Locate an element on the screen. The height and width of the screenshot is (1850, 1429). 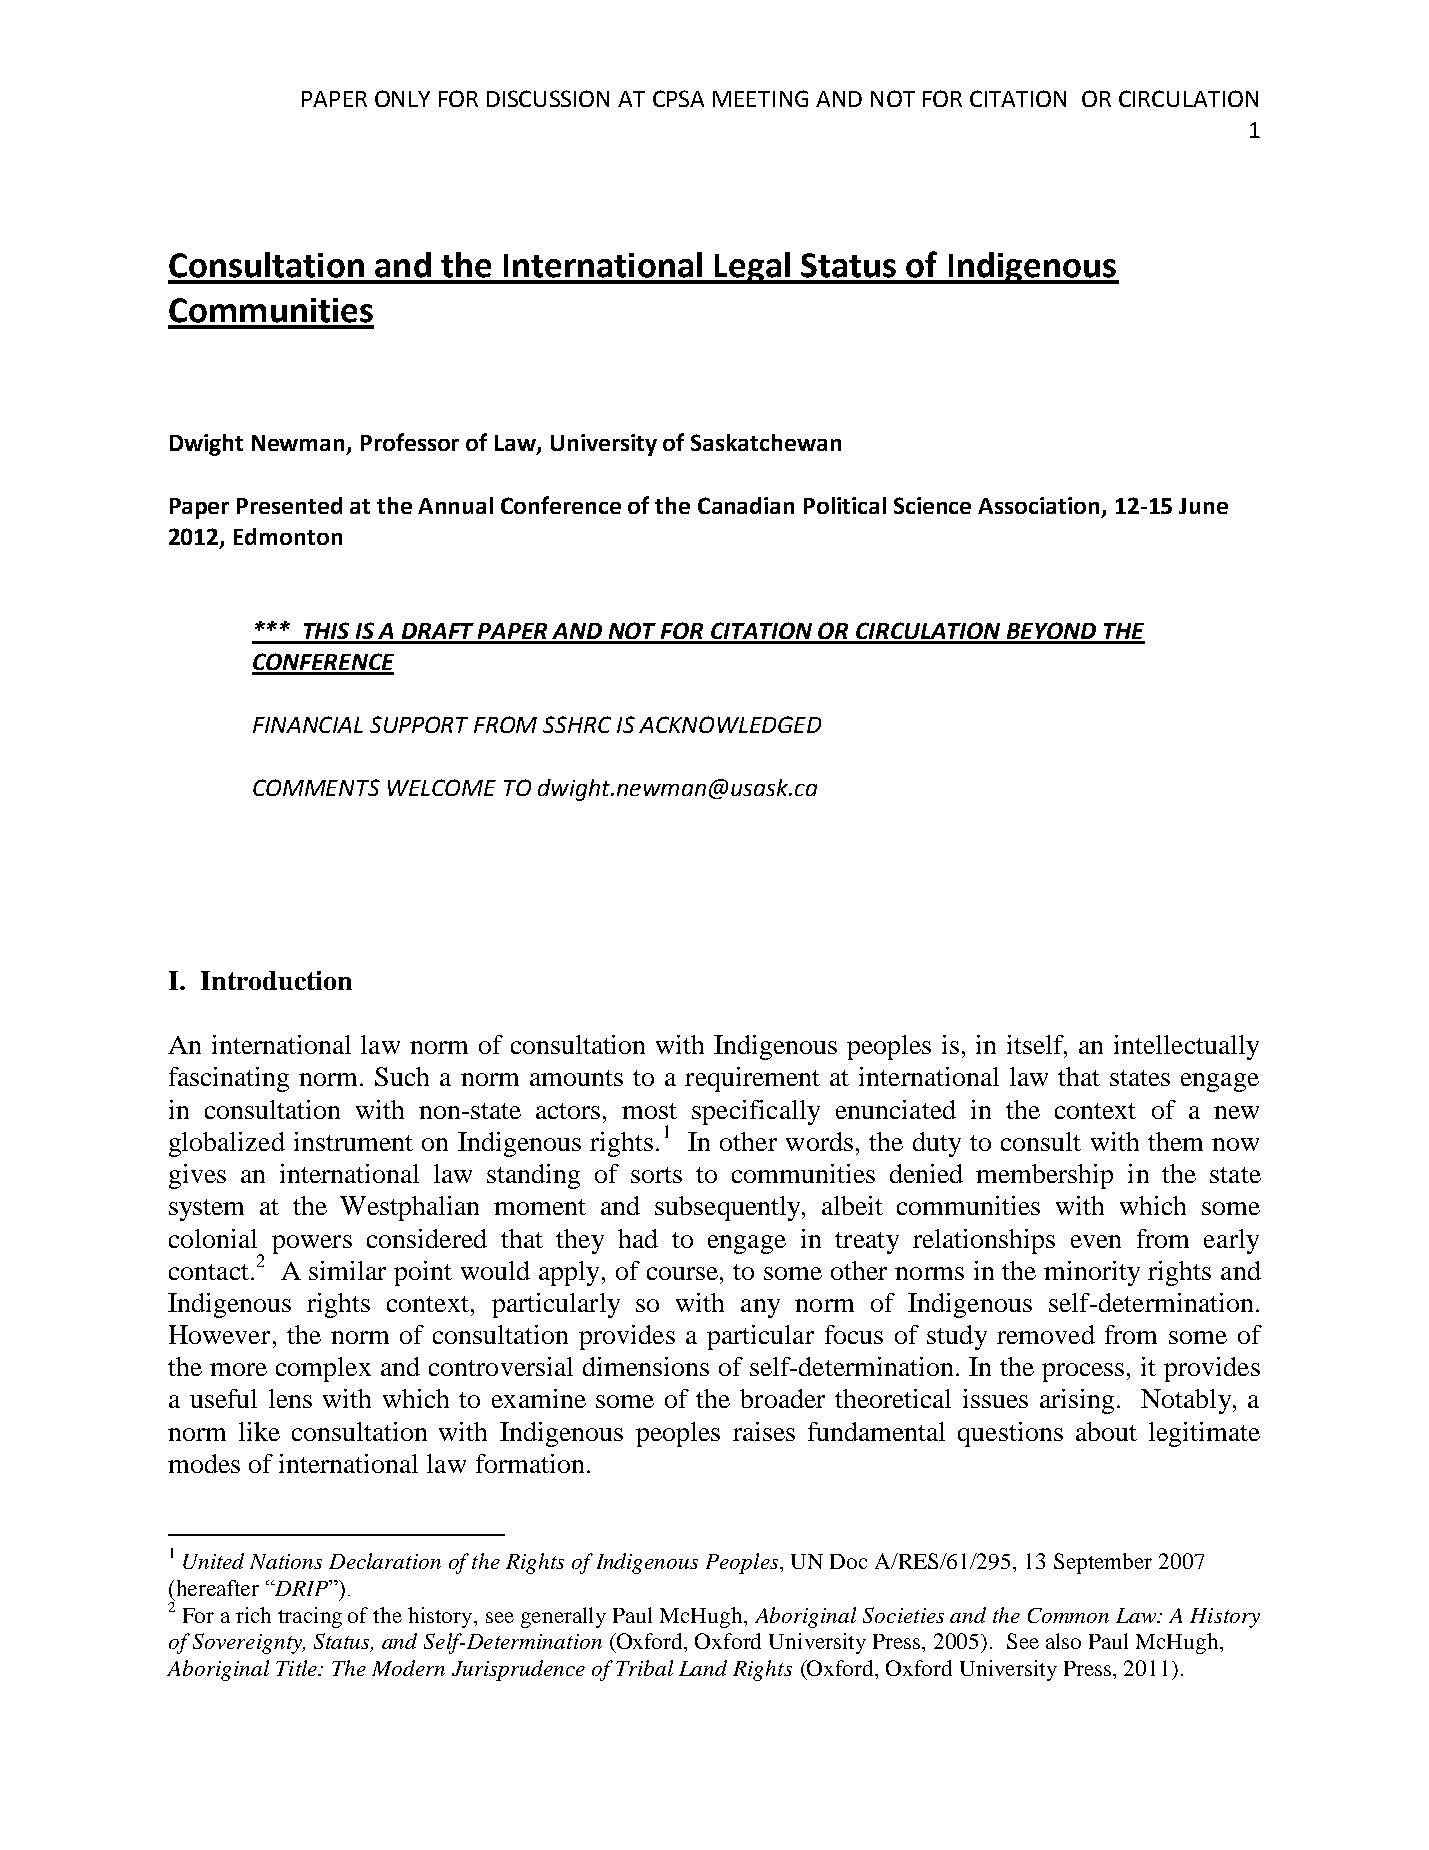
Land is located at coordinates (703, 1668).
